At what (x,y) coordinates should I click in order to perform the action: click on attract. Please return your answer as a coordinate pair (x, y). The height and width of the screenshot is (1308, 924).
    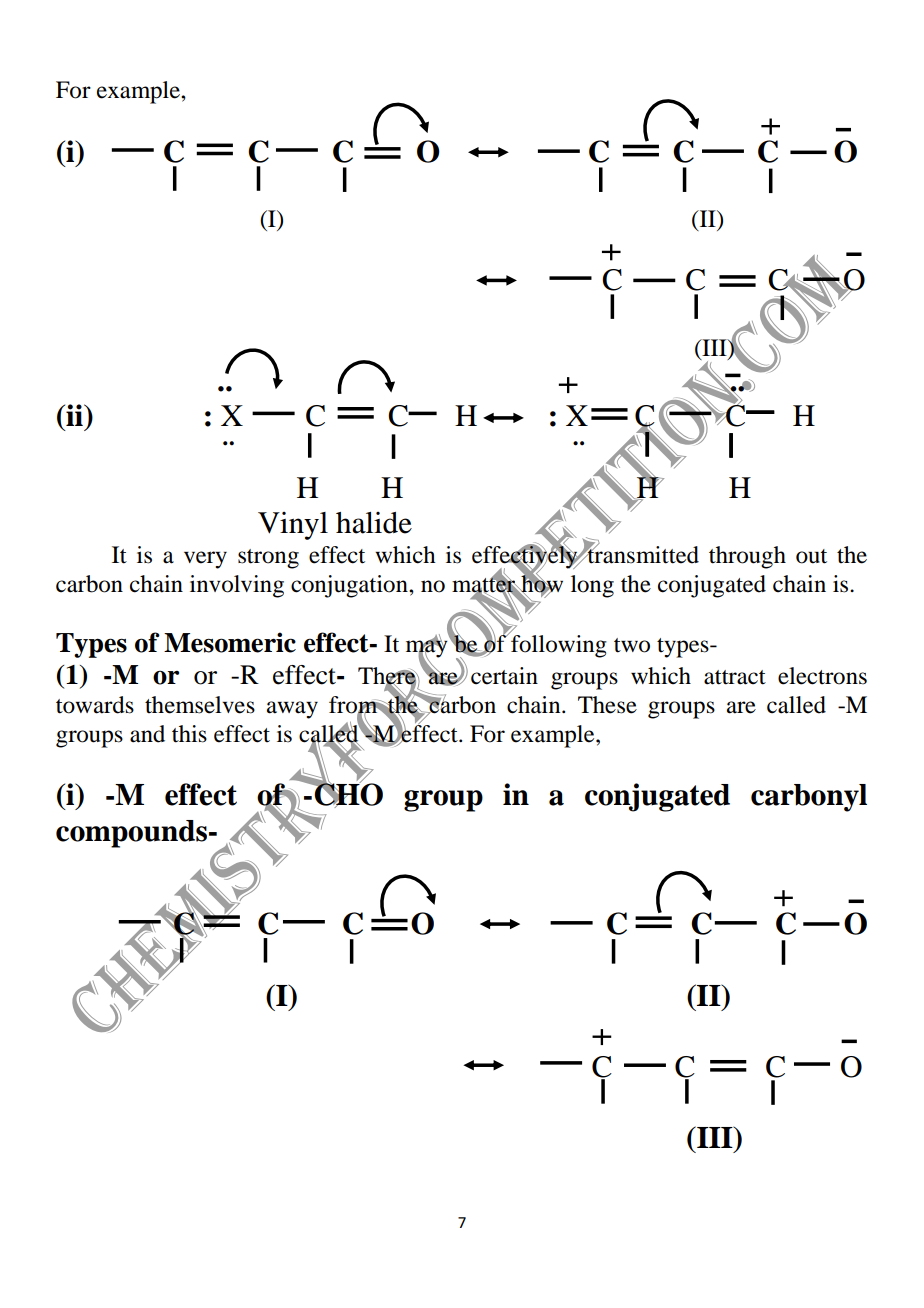
    Looking at the image, I should click on (735, 677).
